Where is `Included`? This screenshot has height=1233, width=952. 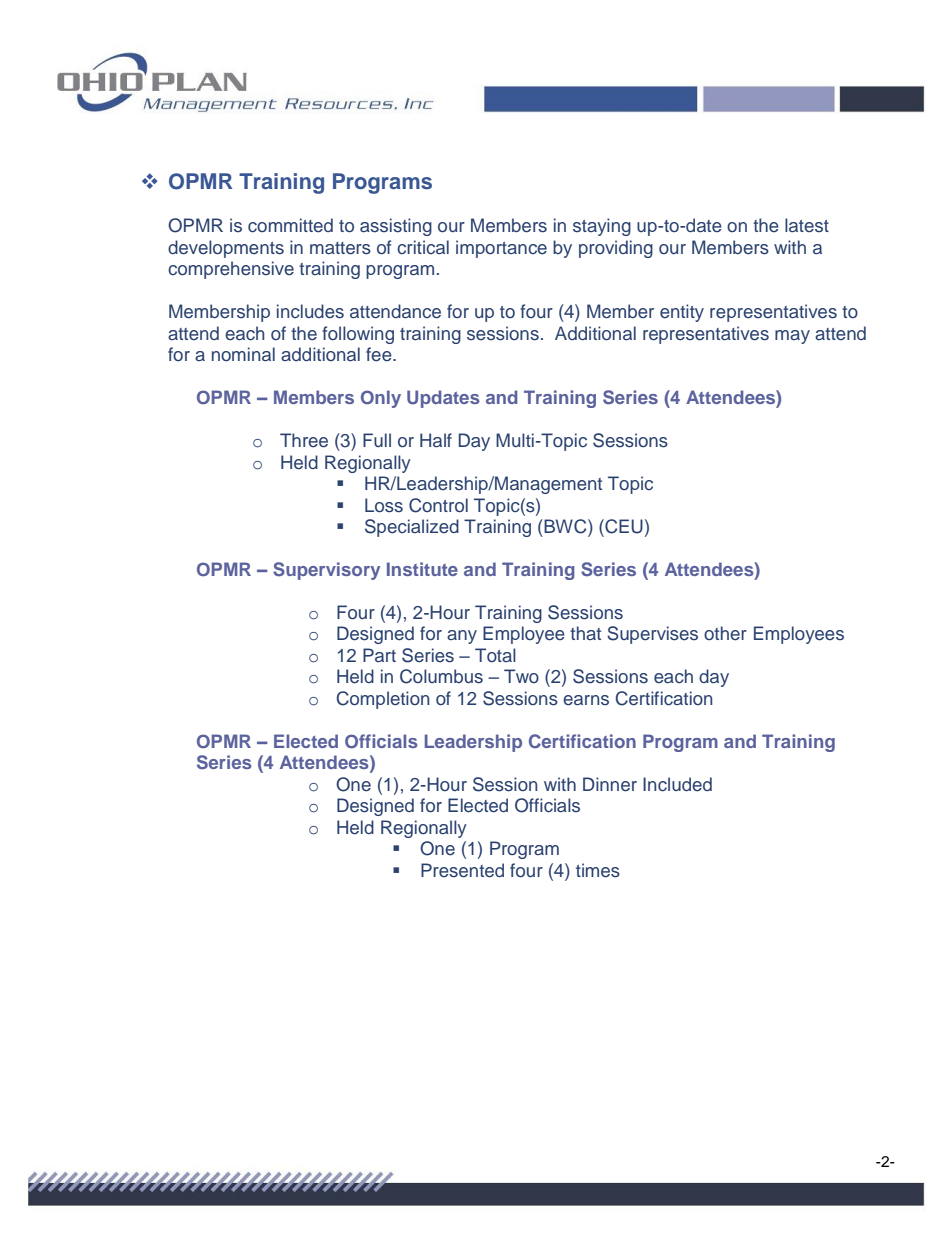 Included is located at coordinates (677, 784).
